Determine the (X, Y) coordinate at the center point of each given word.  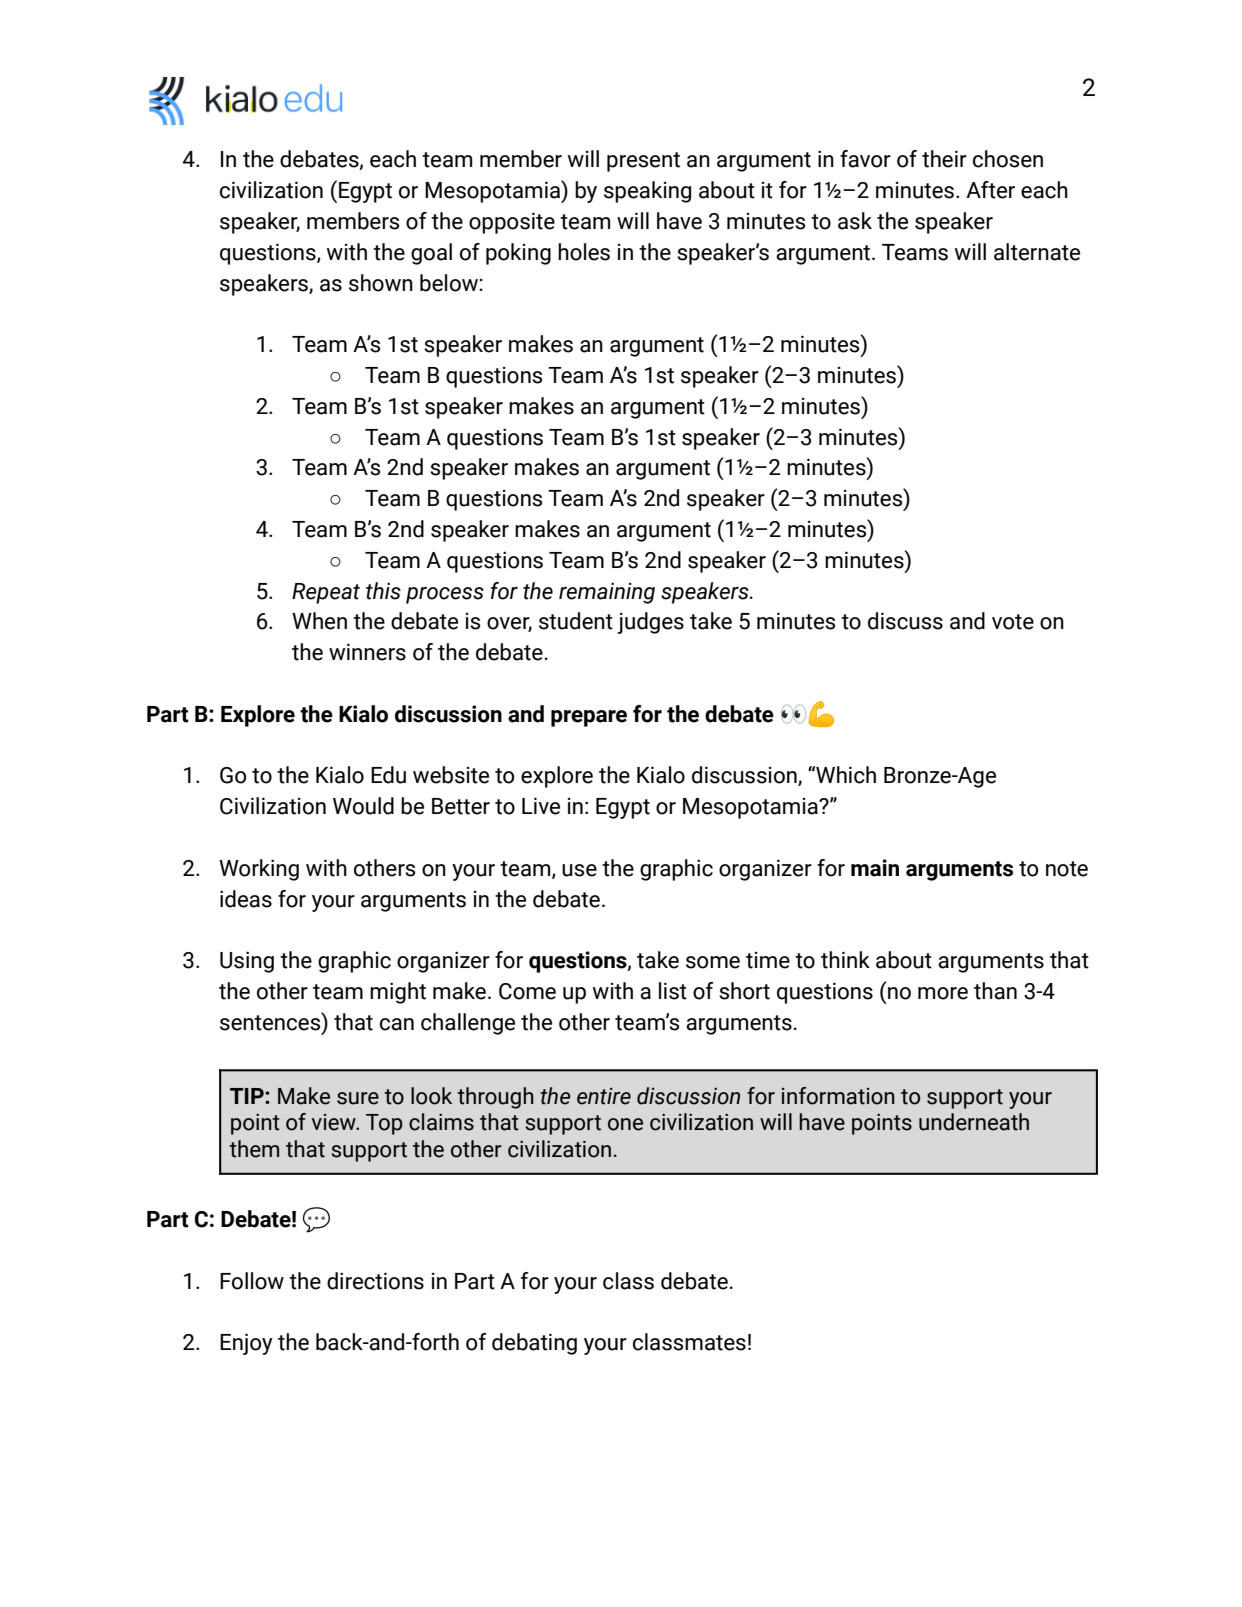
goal (431, 254)
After (990, 190)
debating (534, 1344)
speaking (647, 192)
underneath (974, 1122)
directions (375, 1281)
